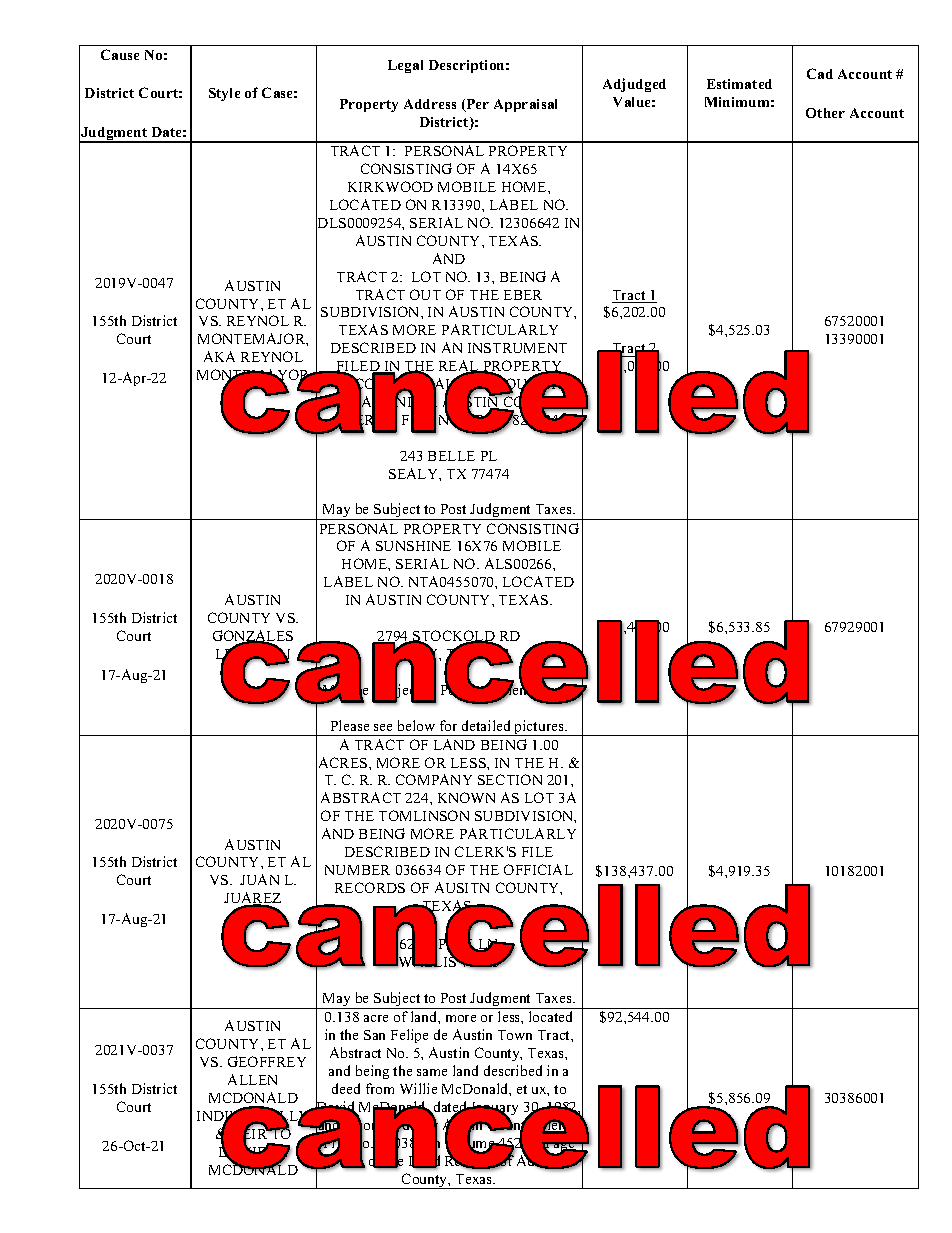  I want to click on Address, so click(430, 104).
